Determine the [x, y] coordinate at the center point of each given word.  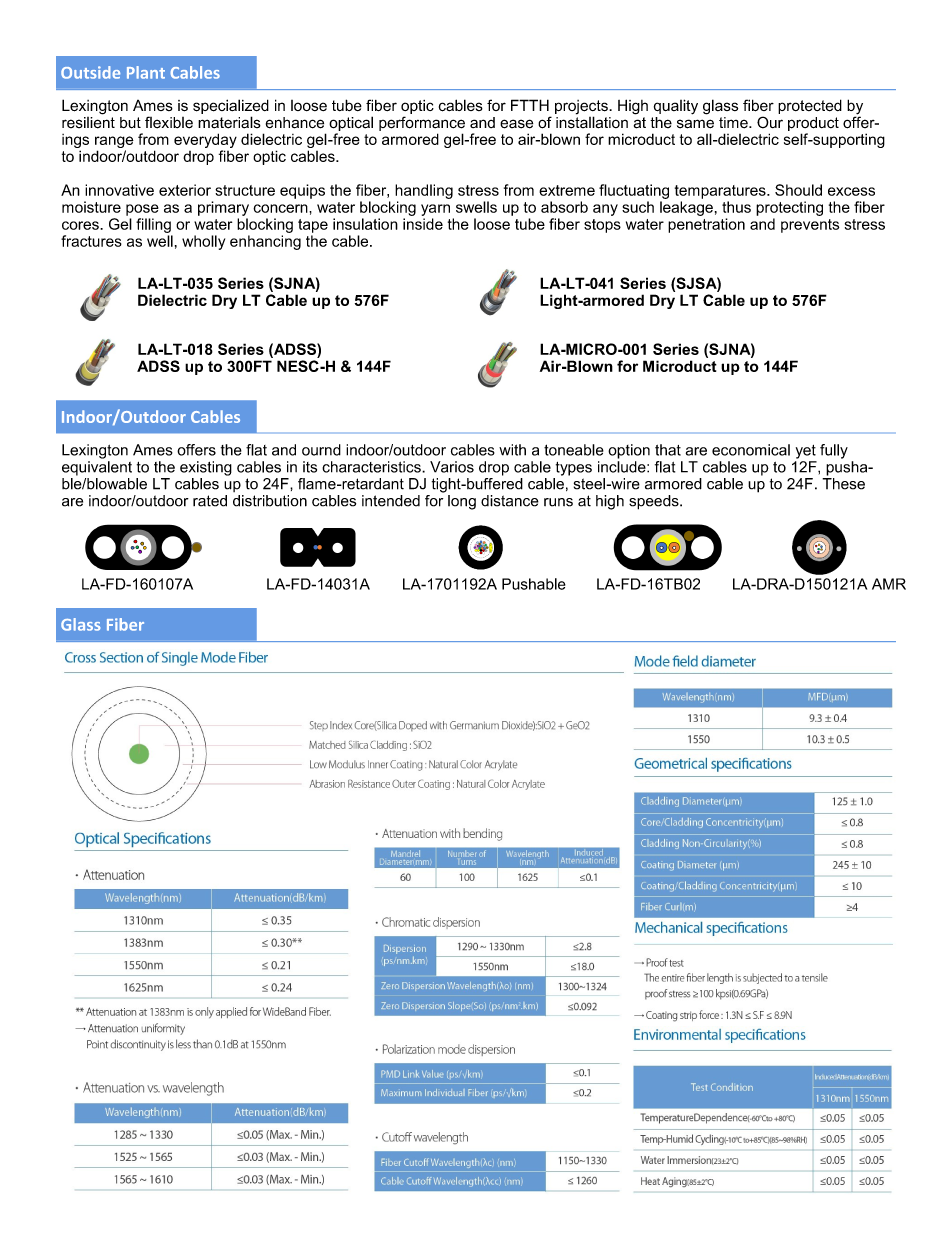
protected [810, 106]
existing [206, 468]
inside [423, 224]
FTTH [530, 105]
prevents [810, 226]
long [462, 502]
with [512, 450]
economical [751, 450]
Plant [146, 72]
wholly [203, 242]
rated [210, 501]
